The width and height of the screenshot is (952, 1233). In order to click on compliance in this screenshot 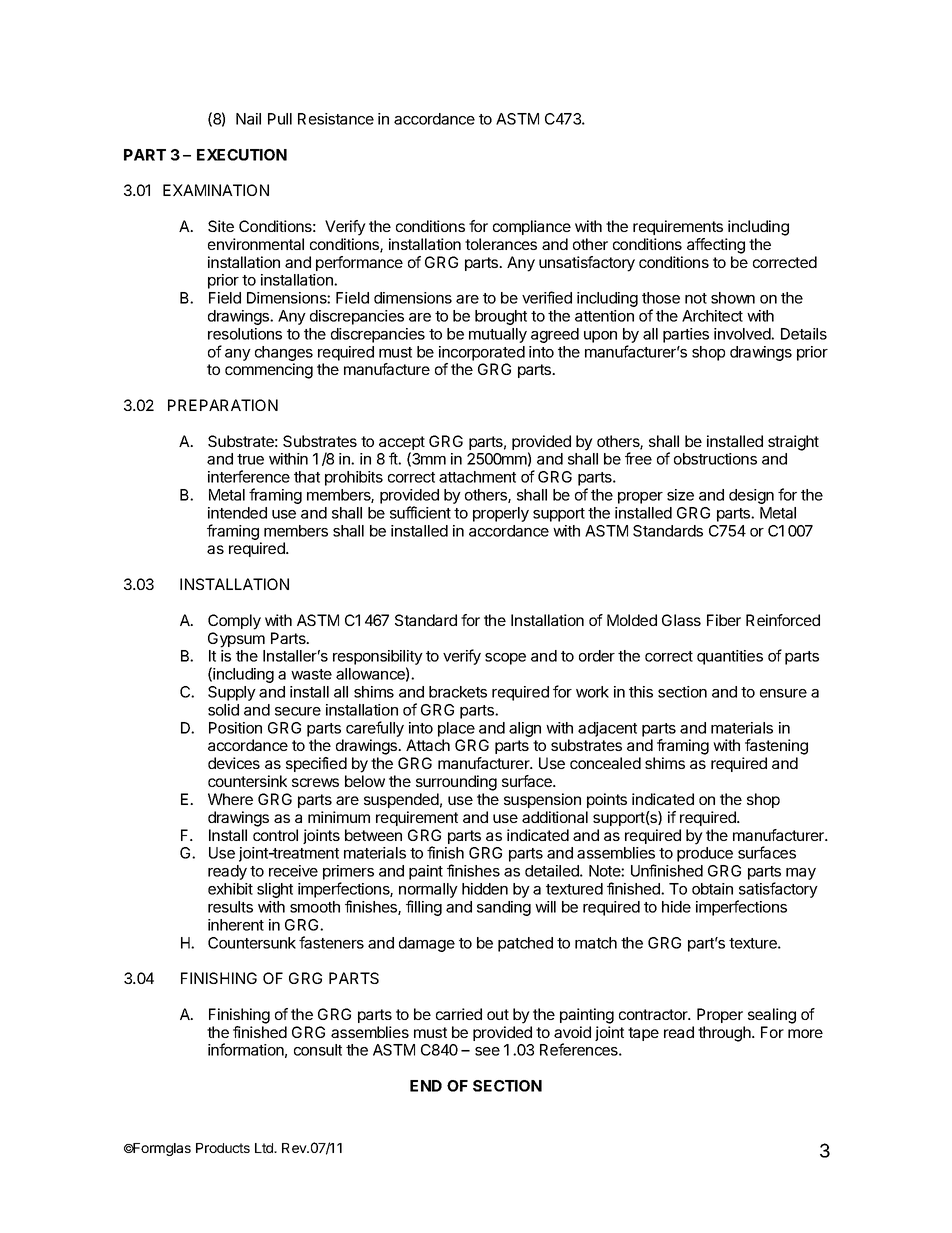, I will do `click(532, 227)`.
